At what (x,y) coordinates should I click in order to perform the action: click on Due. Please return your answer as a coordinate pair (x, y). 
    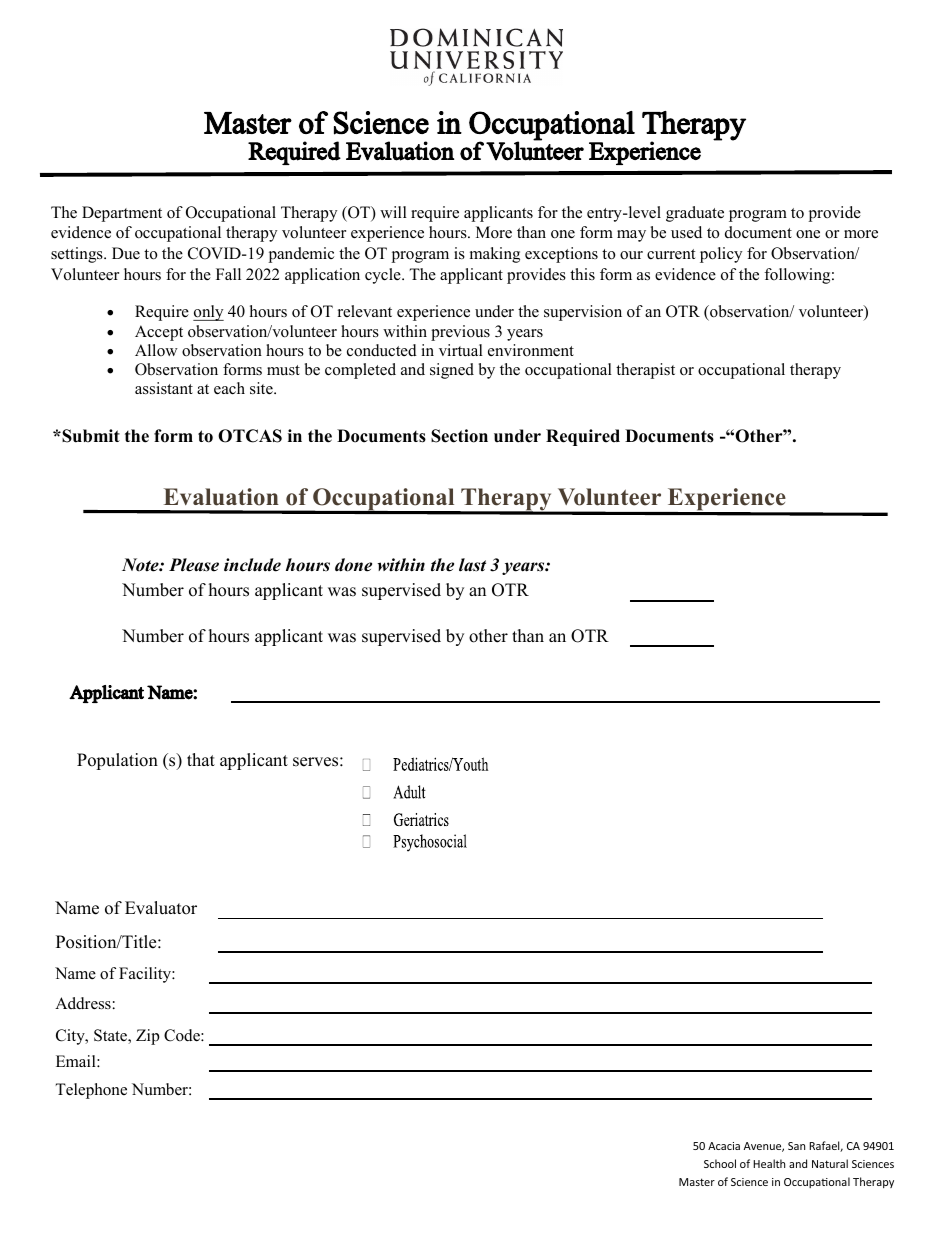
    Looking at the image, I should click on (126, 253).
